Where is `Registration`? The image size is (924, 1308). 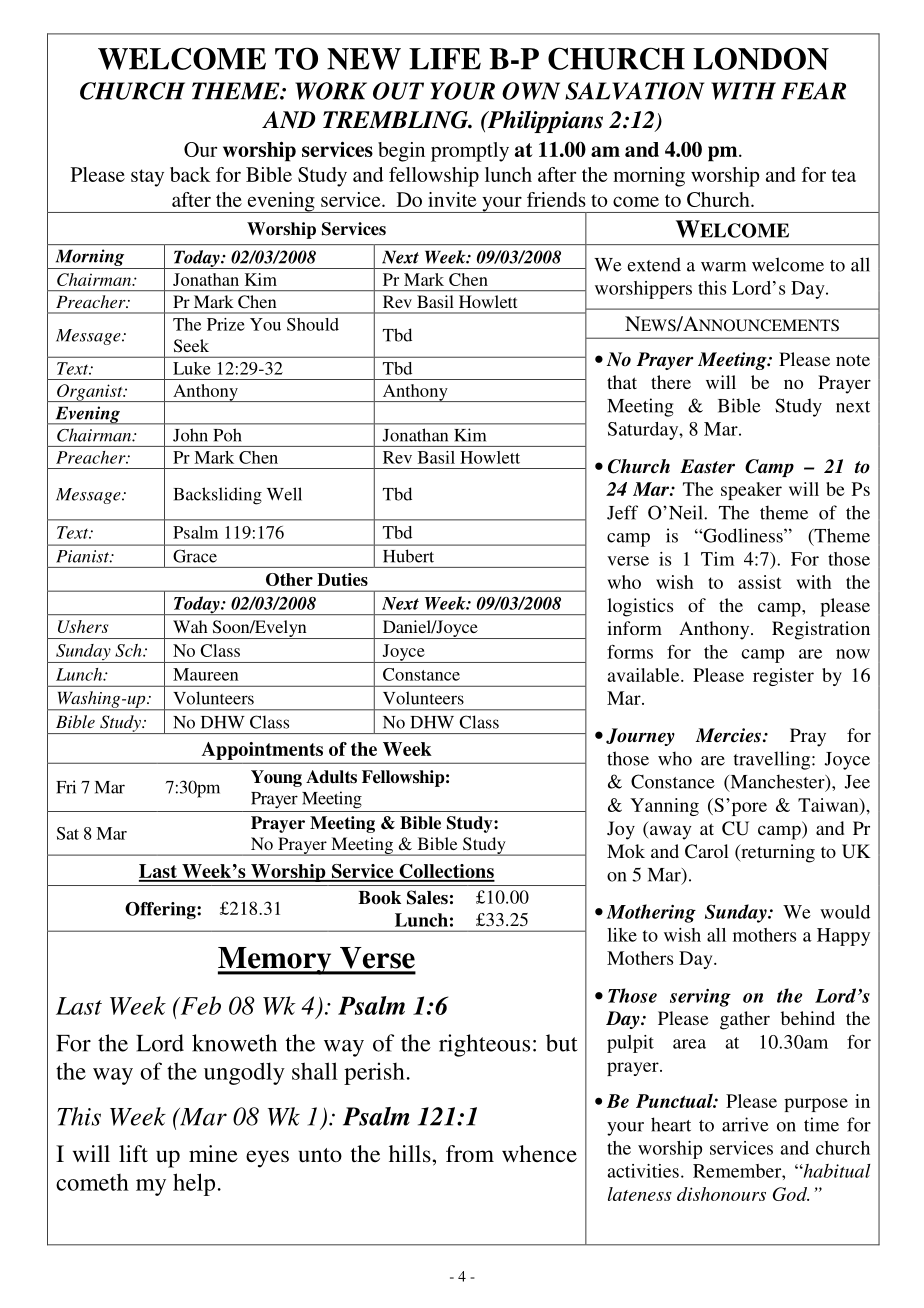
Registration is located at coordinates (821, 630).
